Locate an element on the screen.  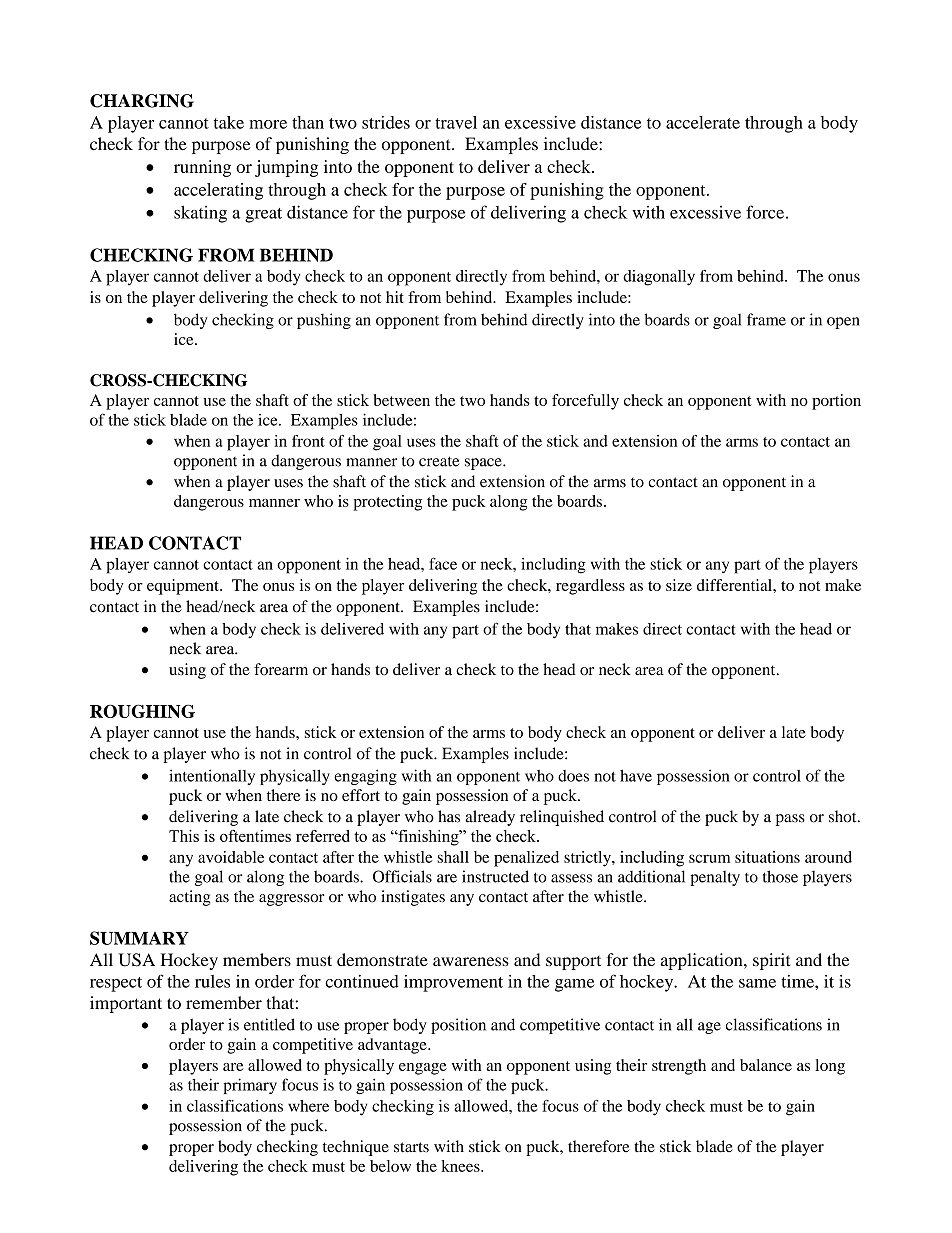
primary is located at coordinates (250, 1086).
